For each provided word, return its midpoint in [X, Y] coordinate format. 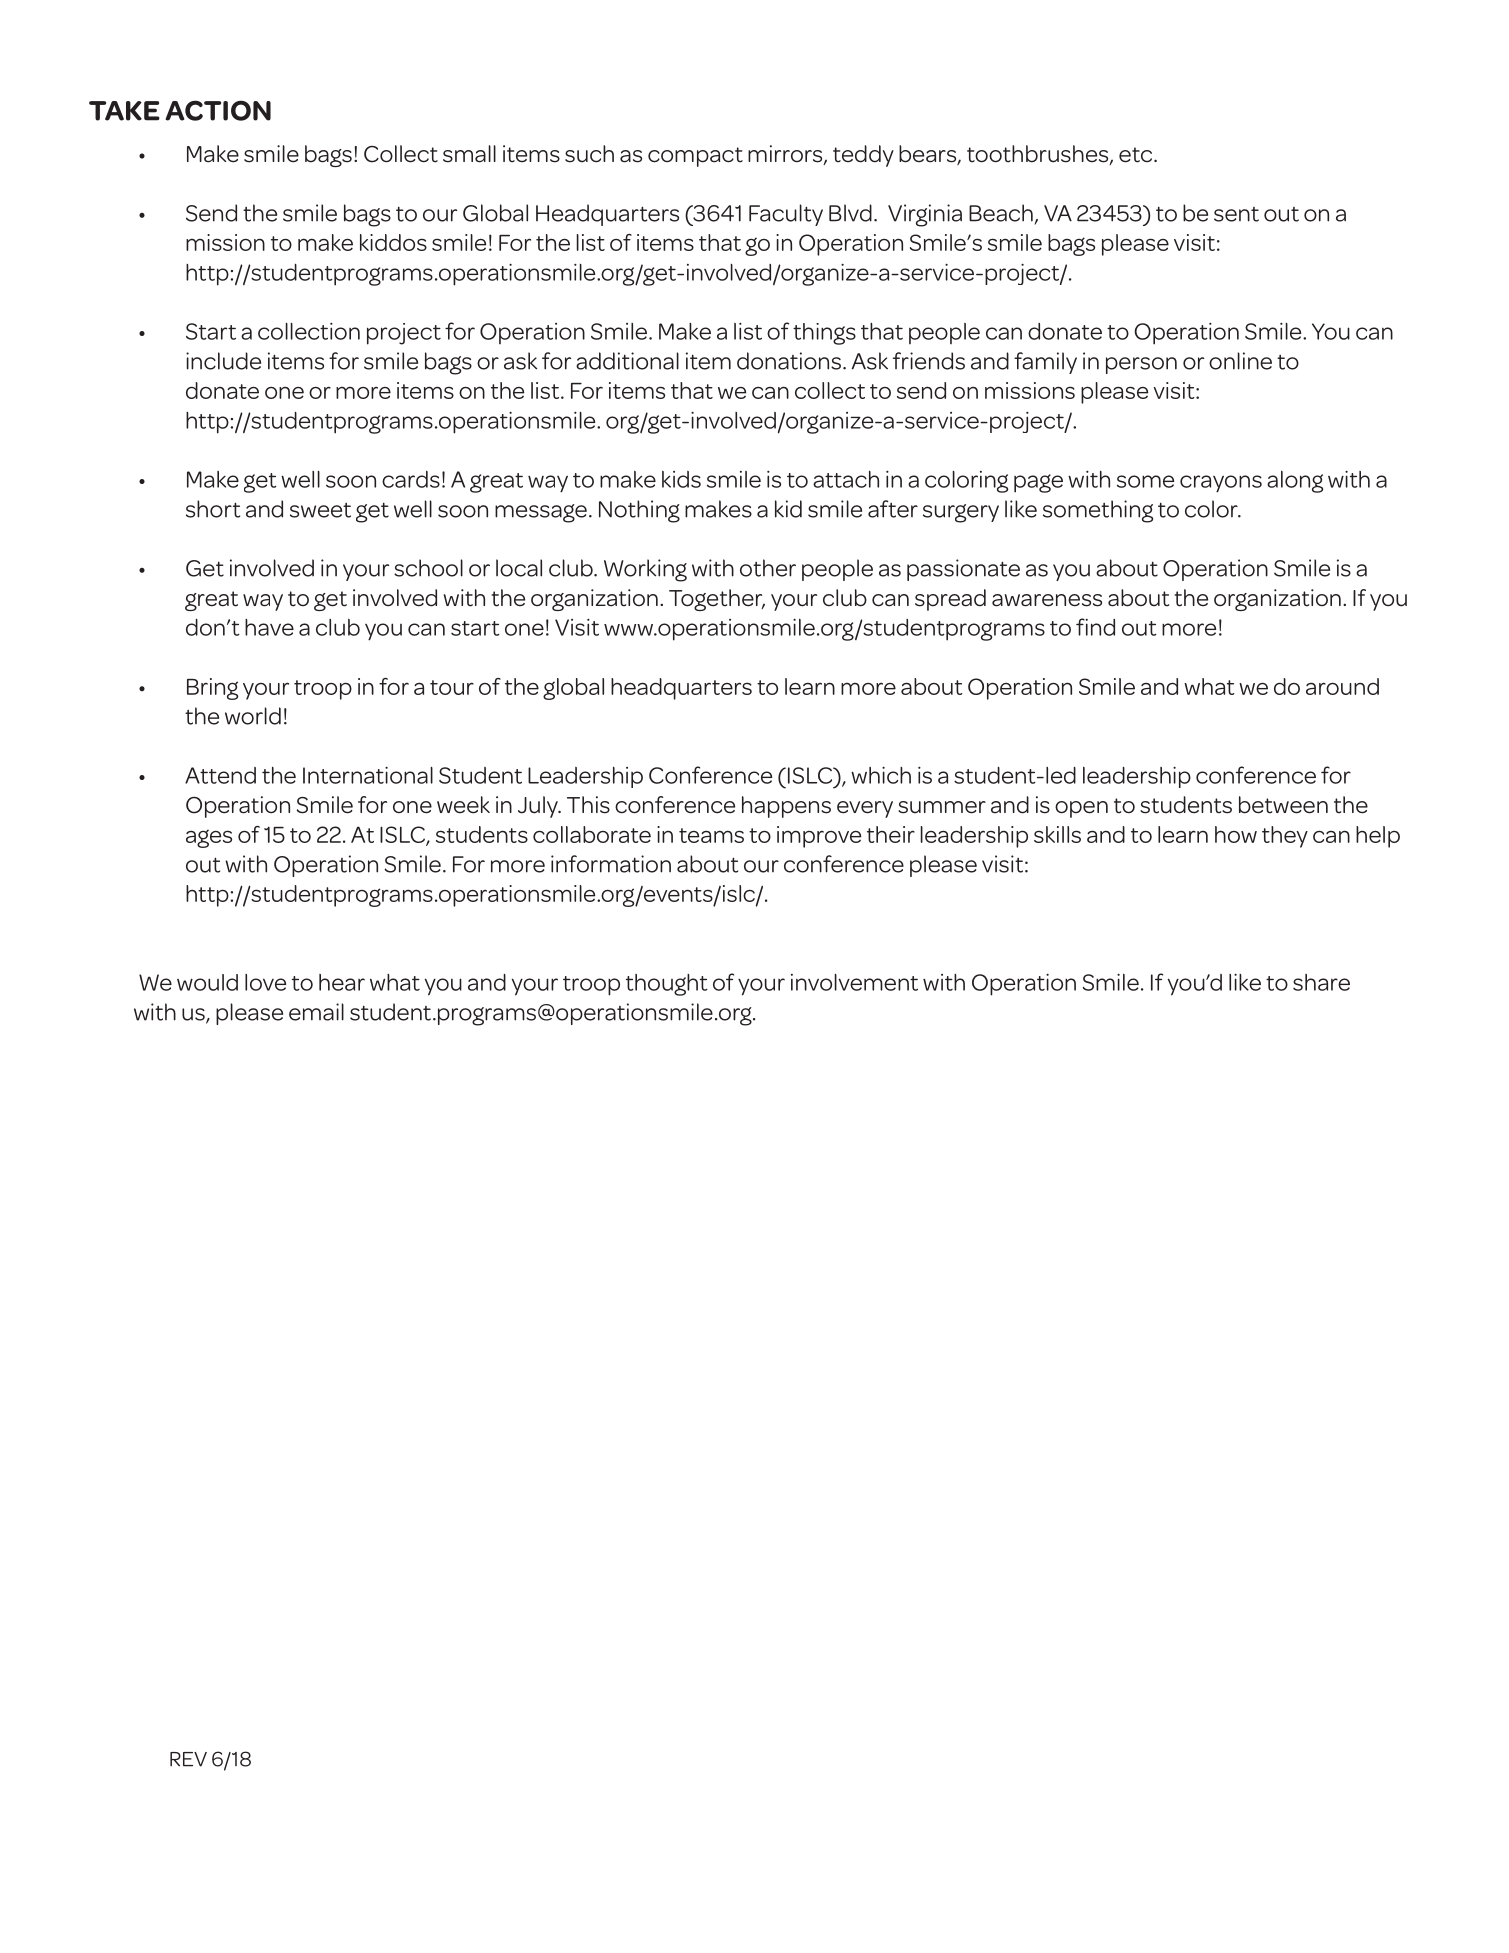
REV [188, 1759]
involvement [854, 982]
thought [667, 985]
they [1285, 837]
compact [695, 157]
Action [218, 110]
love [265, 982]
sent [1236, 214]
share [1321, 982]
